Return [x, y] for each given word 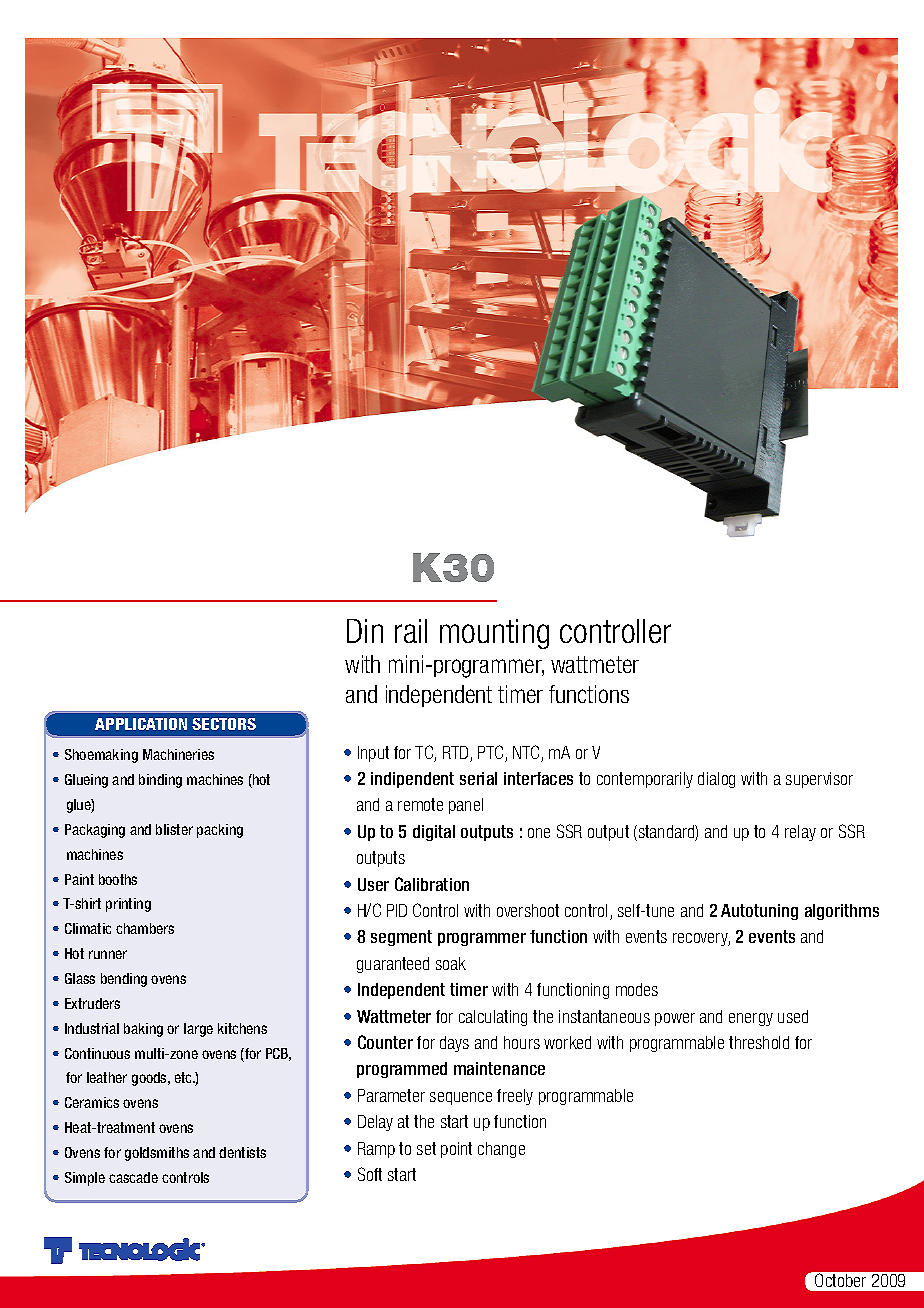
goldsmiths [157, 1154]
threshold [759, 1042]
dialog [716, 780]
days [454, 1044]
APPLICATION [141, 724]
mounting [494, 634]
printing [128, 905]
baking [143, 1030]
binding [160, 781]
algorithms [842, 912]
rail [411, 631]
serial [478, 778]
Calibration [432, 884]
